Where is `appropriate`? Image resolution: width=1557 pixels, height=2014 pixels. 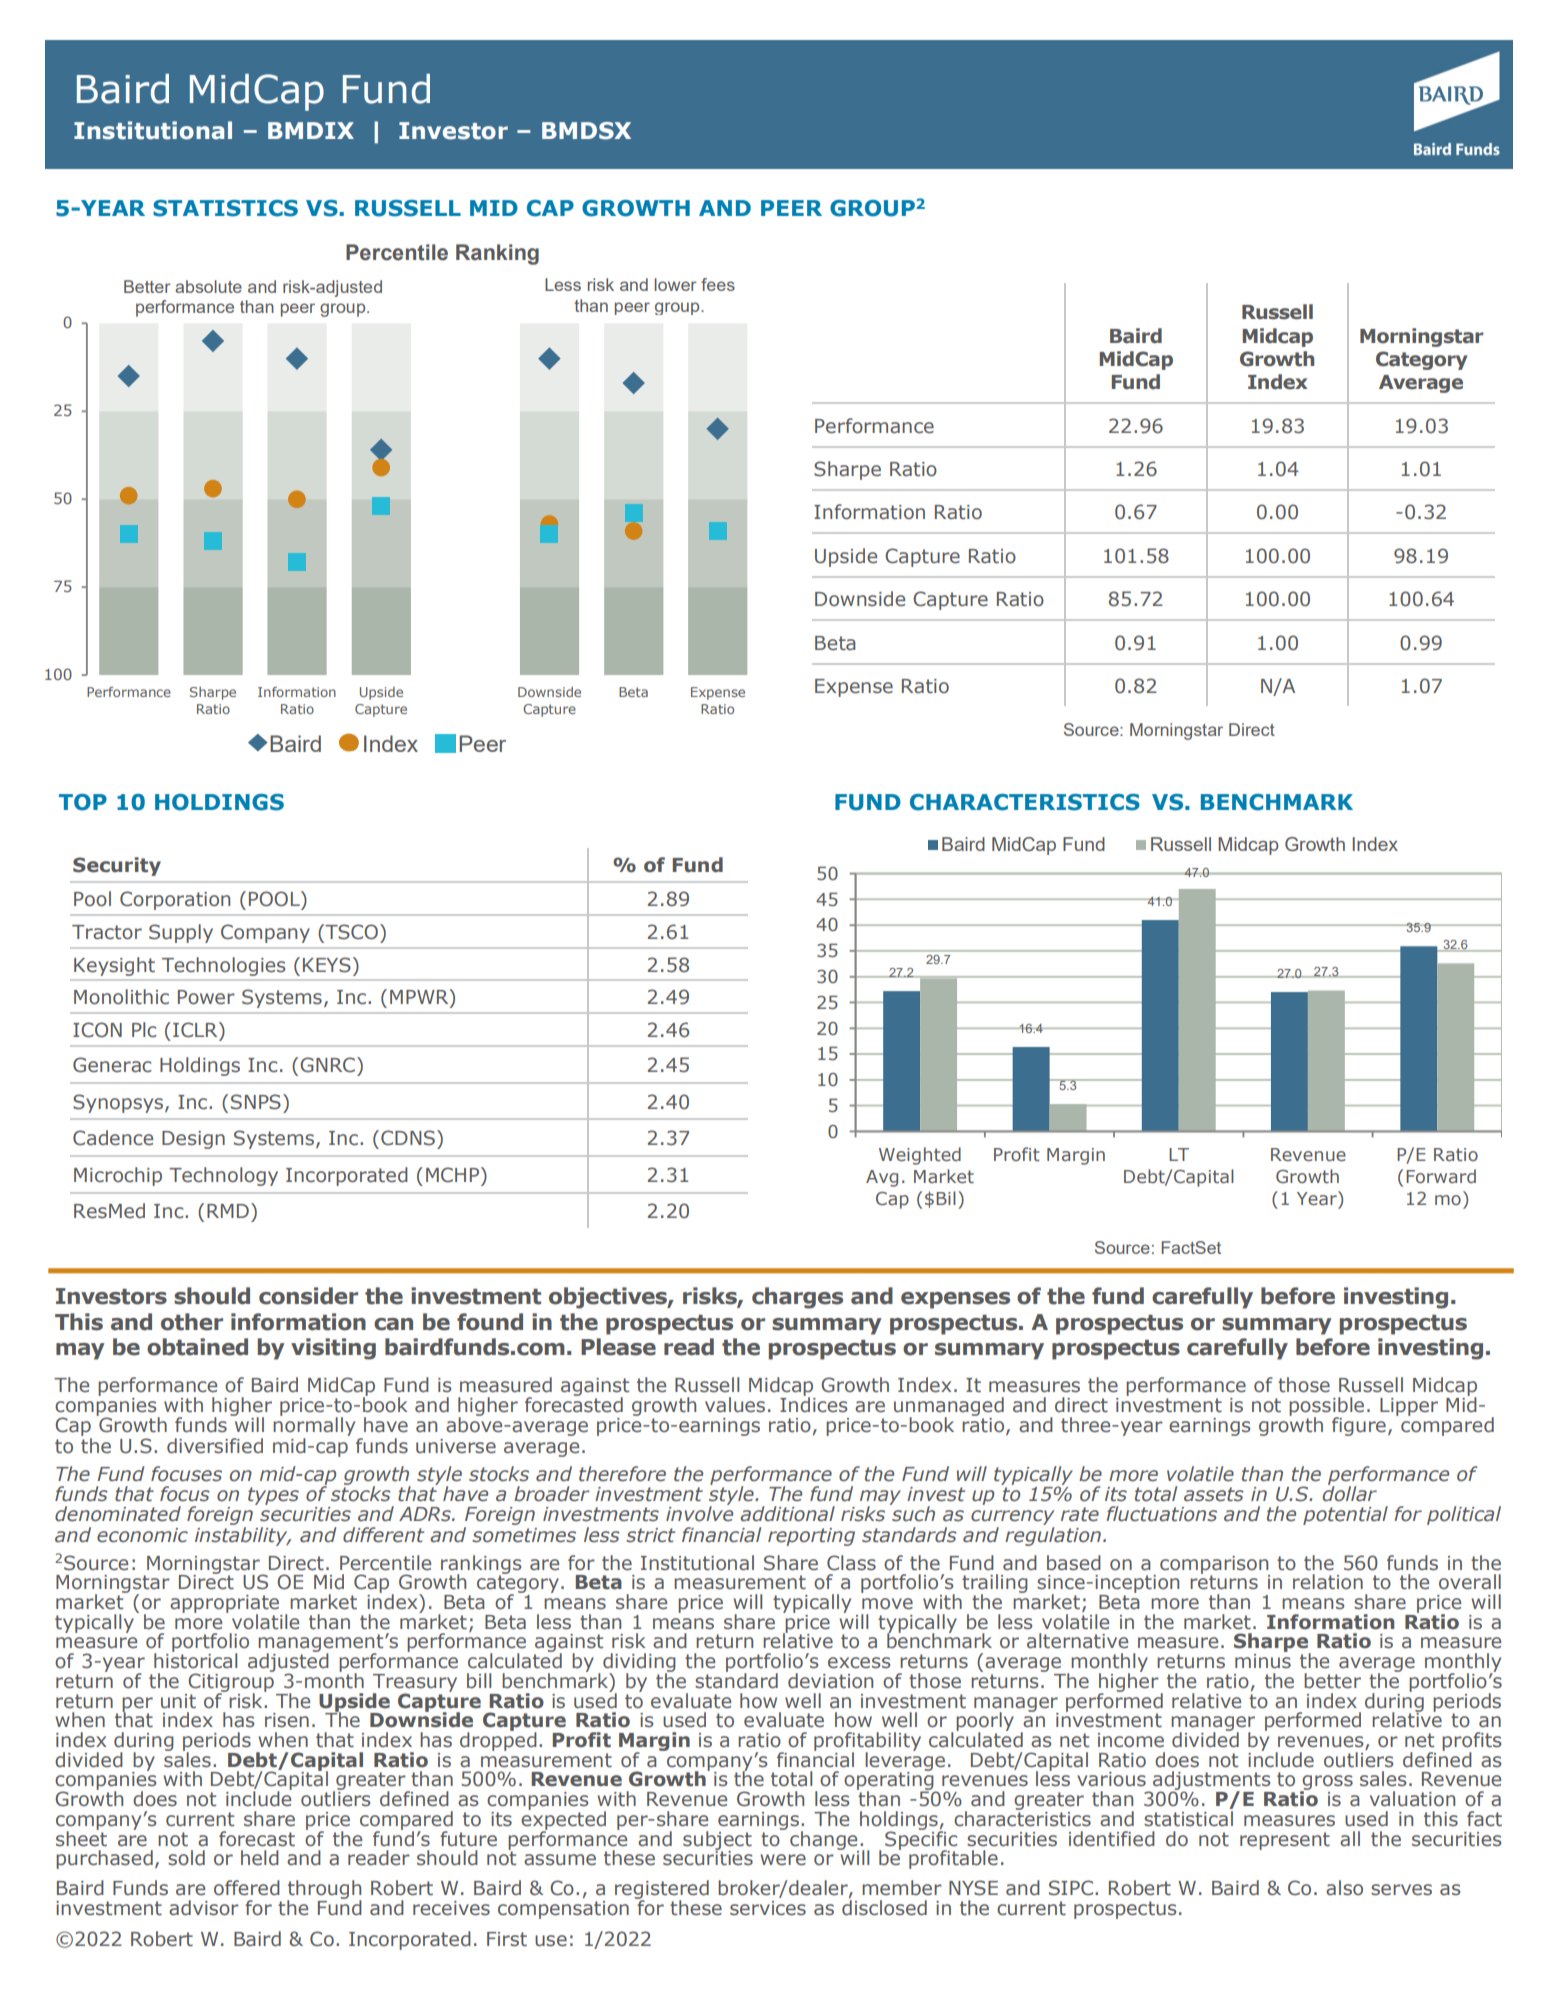
appropriate is located at coordinates (224, 1605).
